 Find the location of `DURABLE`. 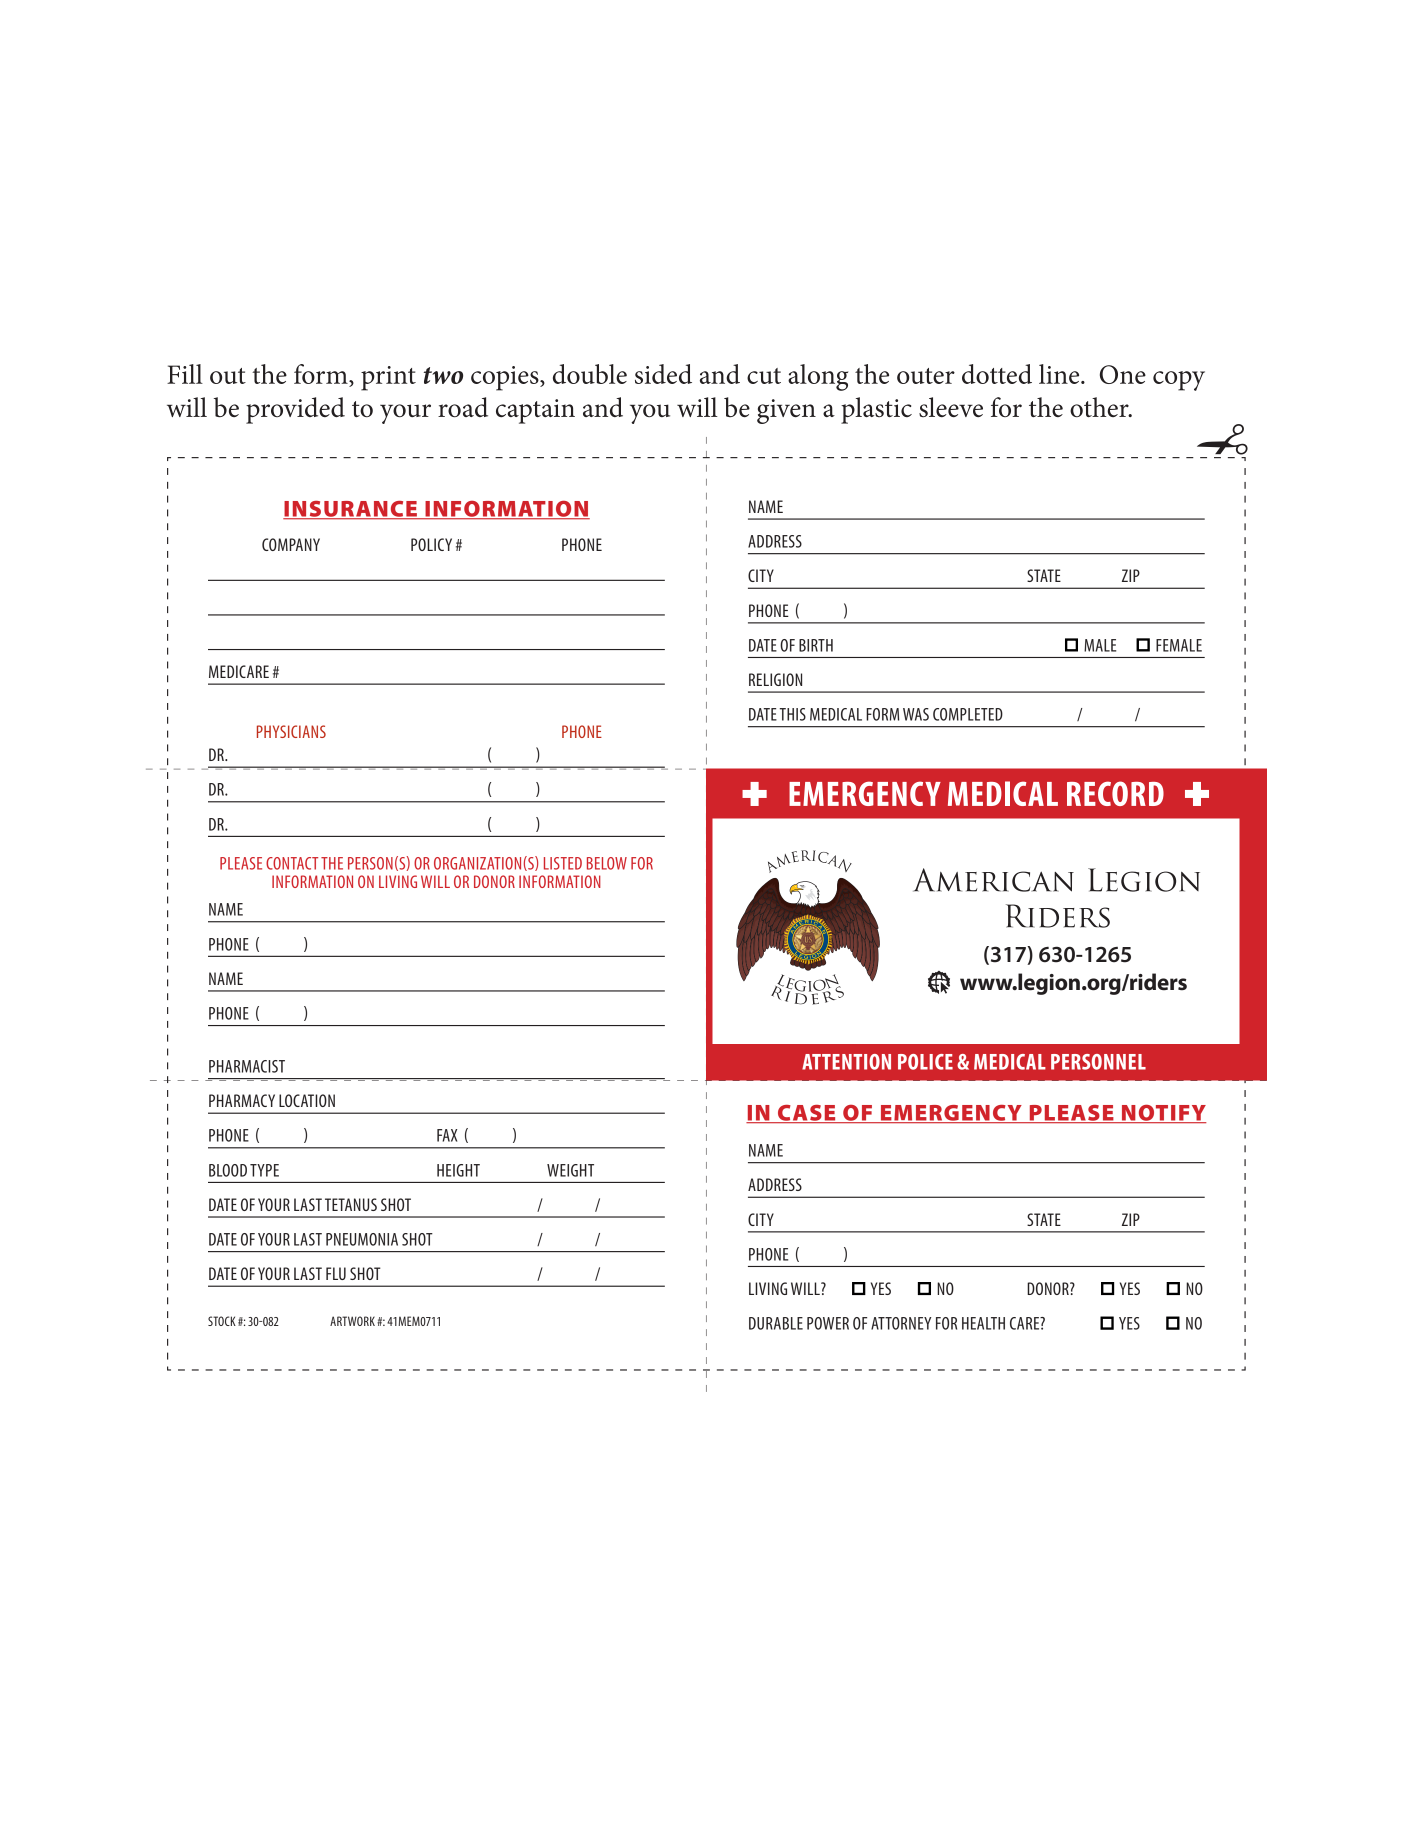

DURABLE is located at coordinates (776, 1323).
